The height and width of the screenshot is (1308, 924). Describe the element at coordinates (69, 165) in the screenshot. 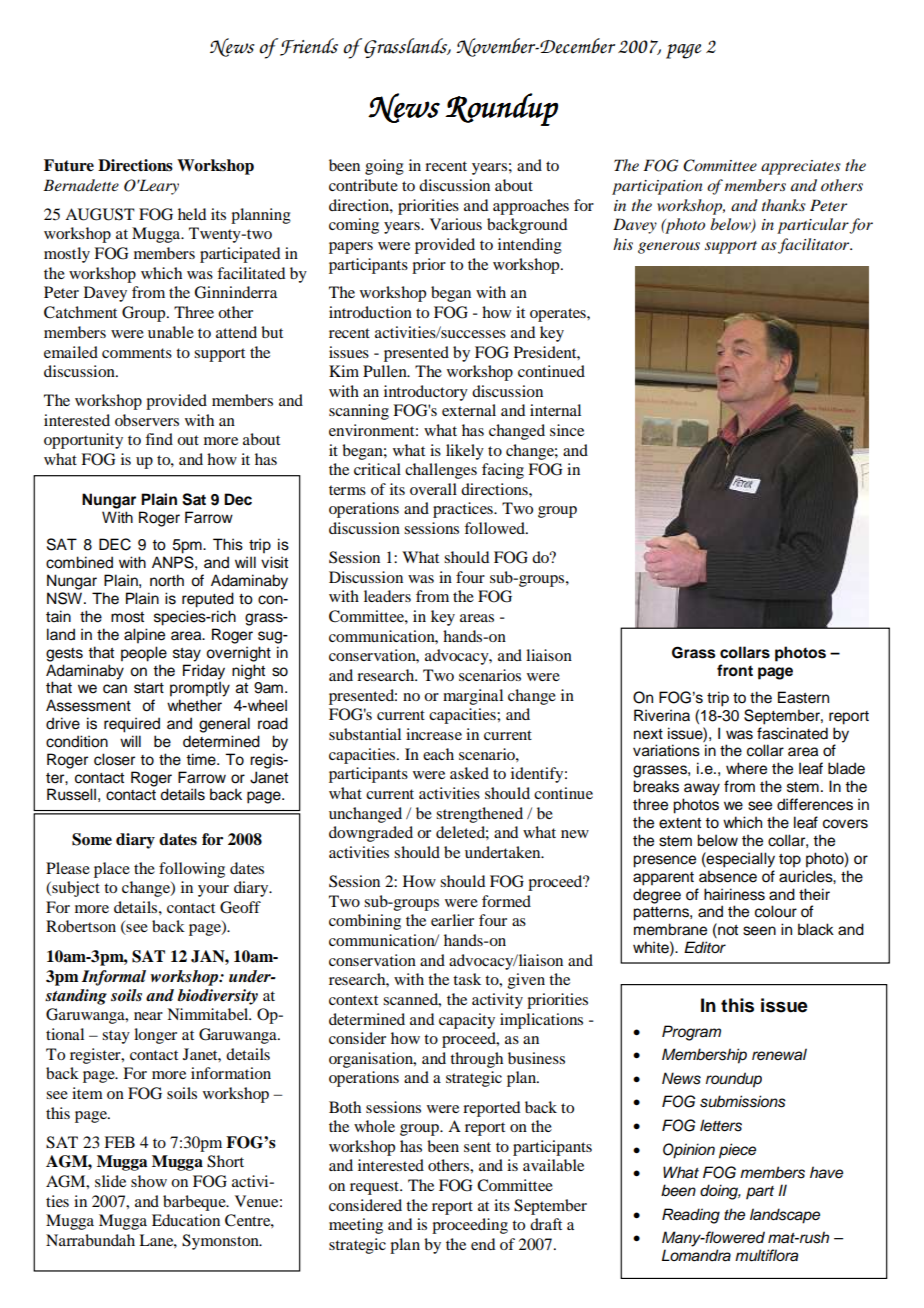

I see `Future` at that location.
